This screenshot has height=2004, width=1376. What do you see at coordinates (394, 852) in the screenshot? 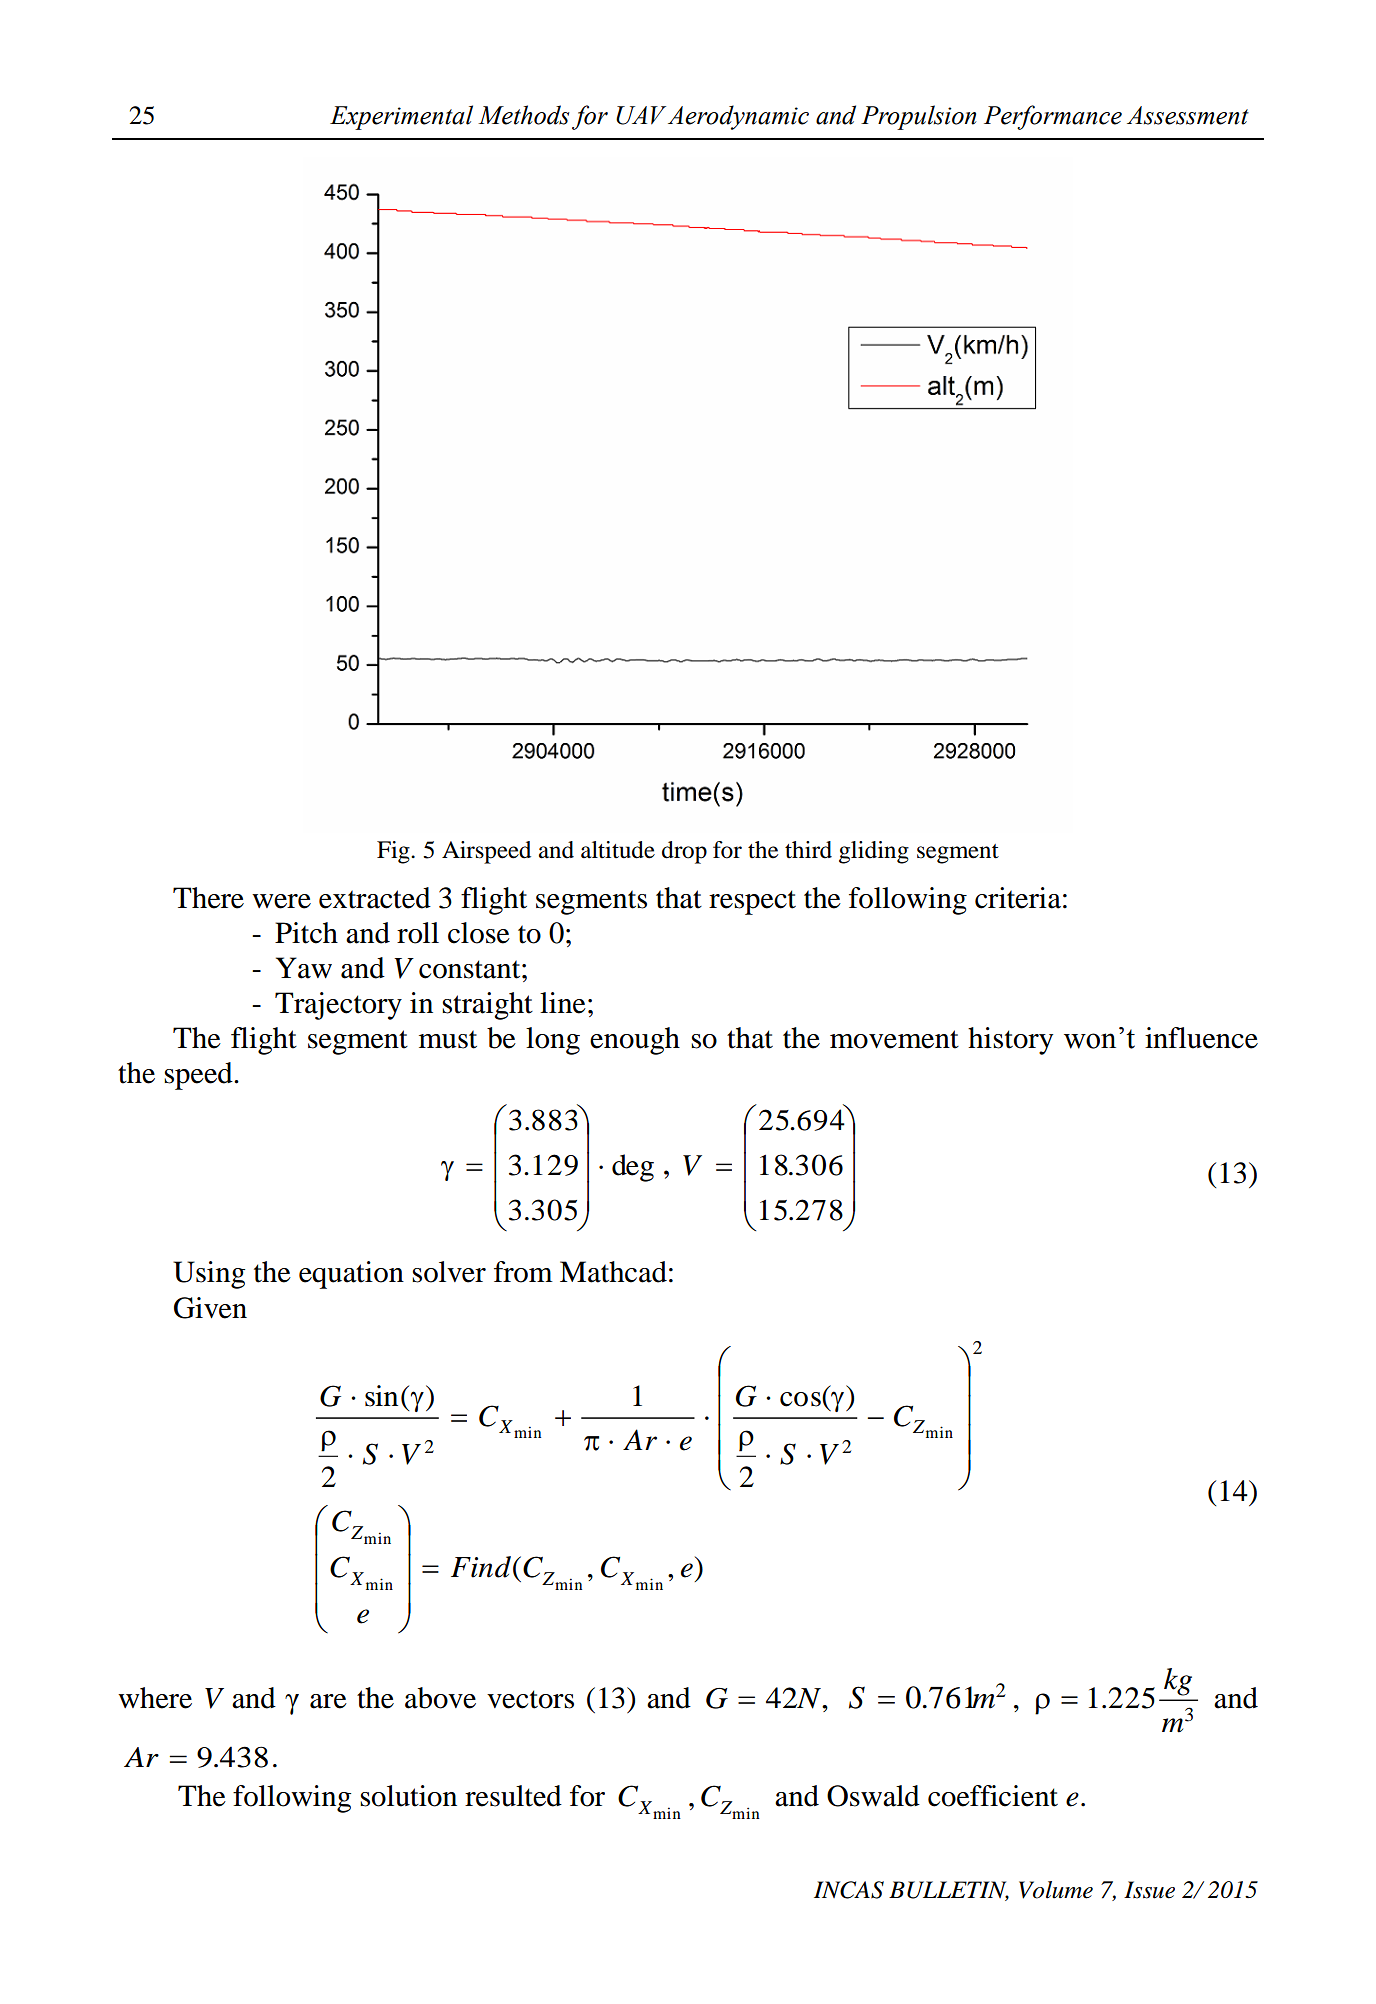
I see `Fig` at bounding box center [394, 852].
